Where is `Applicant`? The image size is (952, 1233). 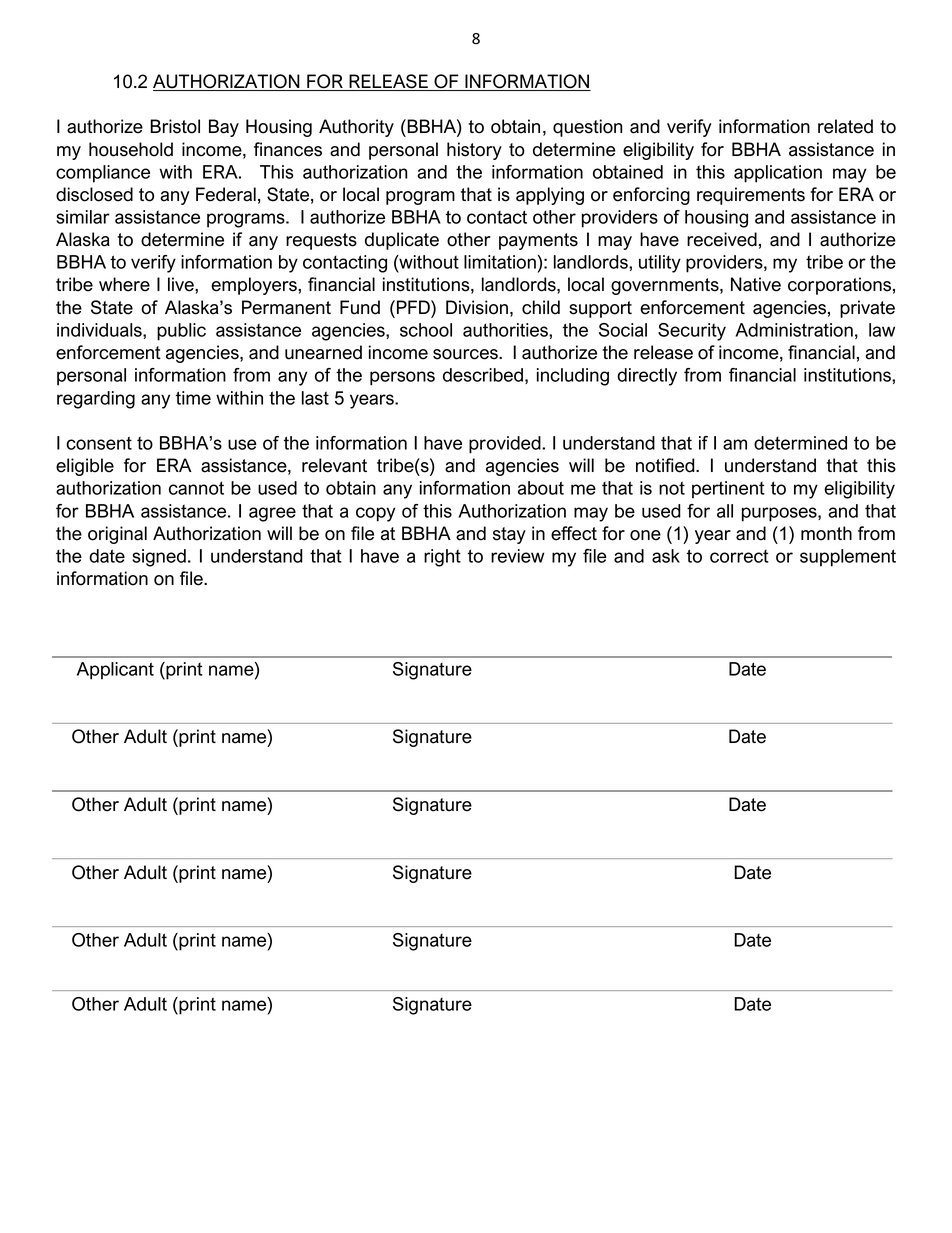 Applicant is located at coordinates (115, 671).
